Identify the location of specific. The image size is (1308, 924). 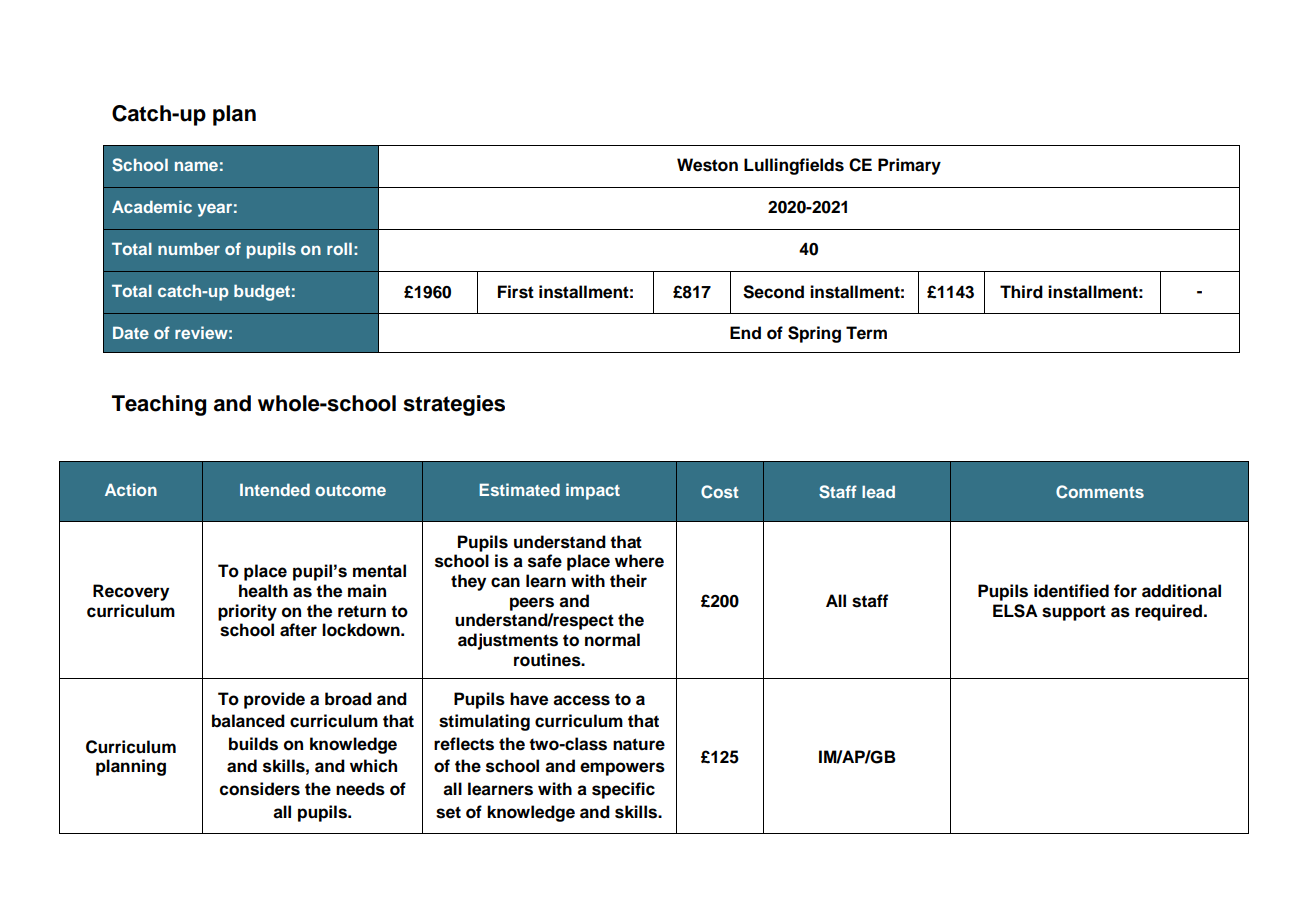
(623, 790).
